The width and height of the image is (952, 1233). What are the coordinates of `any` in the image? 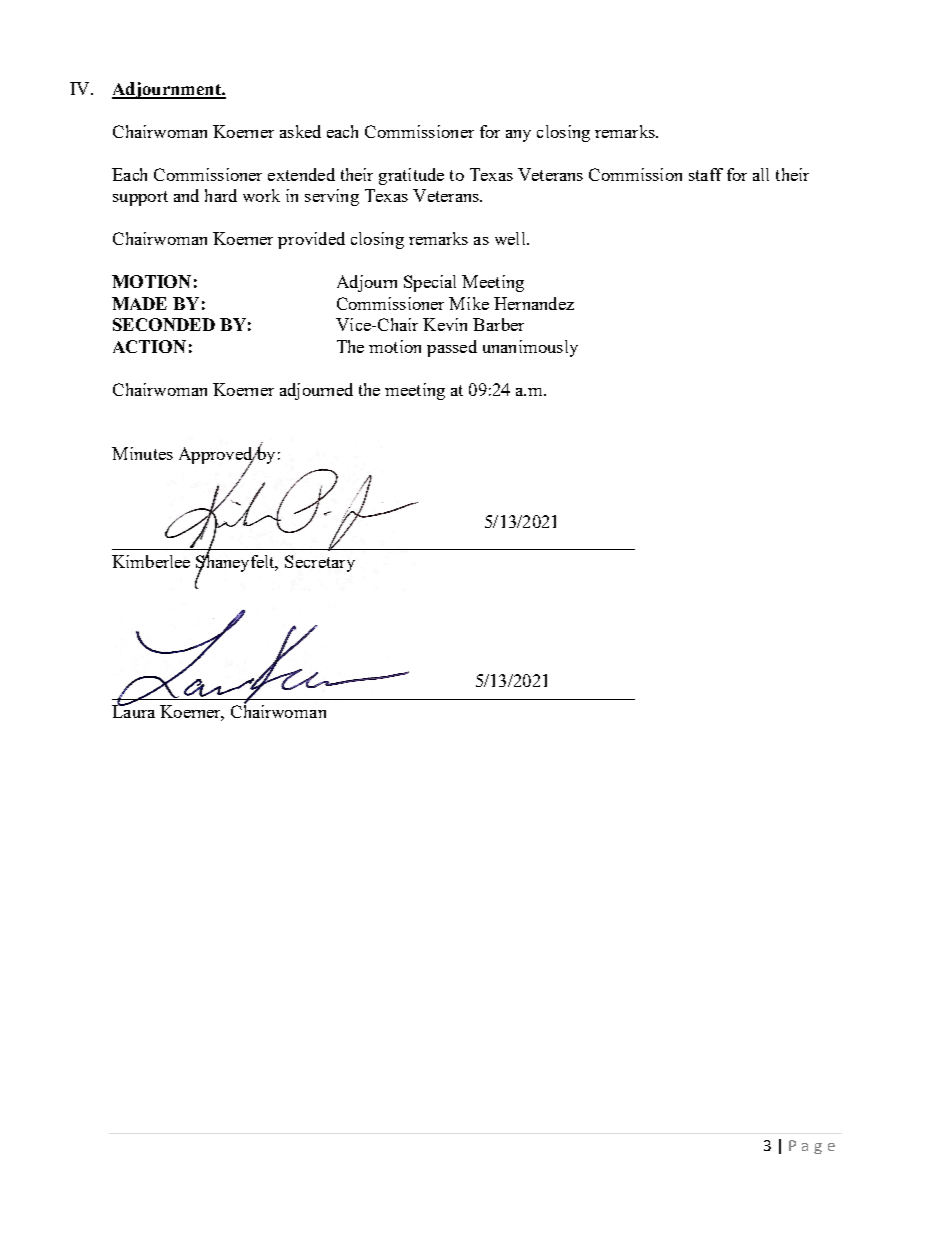 It's located at (518, 136).
